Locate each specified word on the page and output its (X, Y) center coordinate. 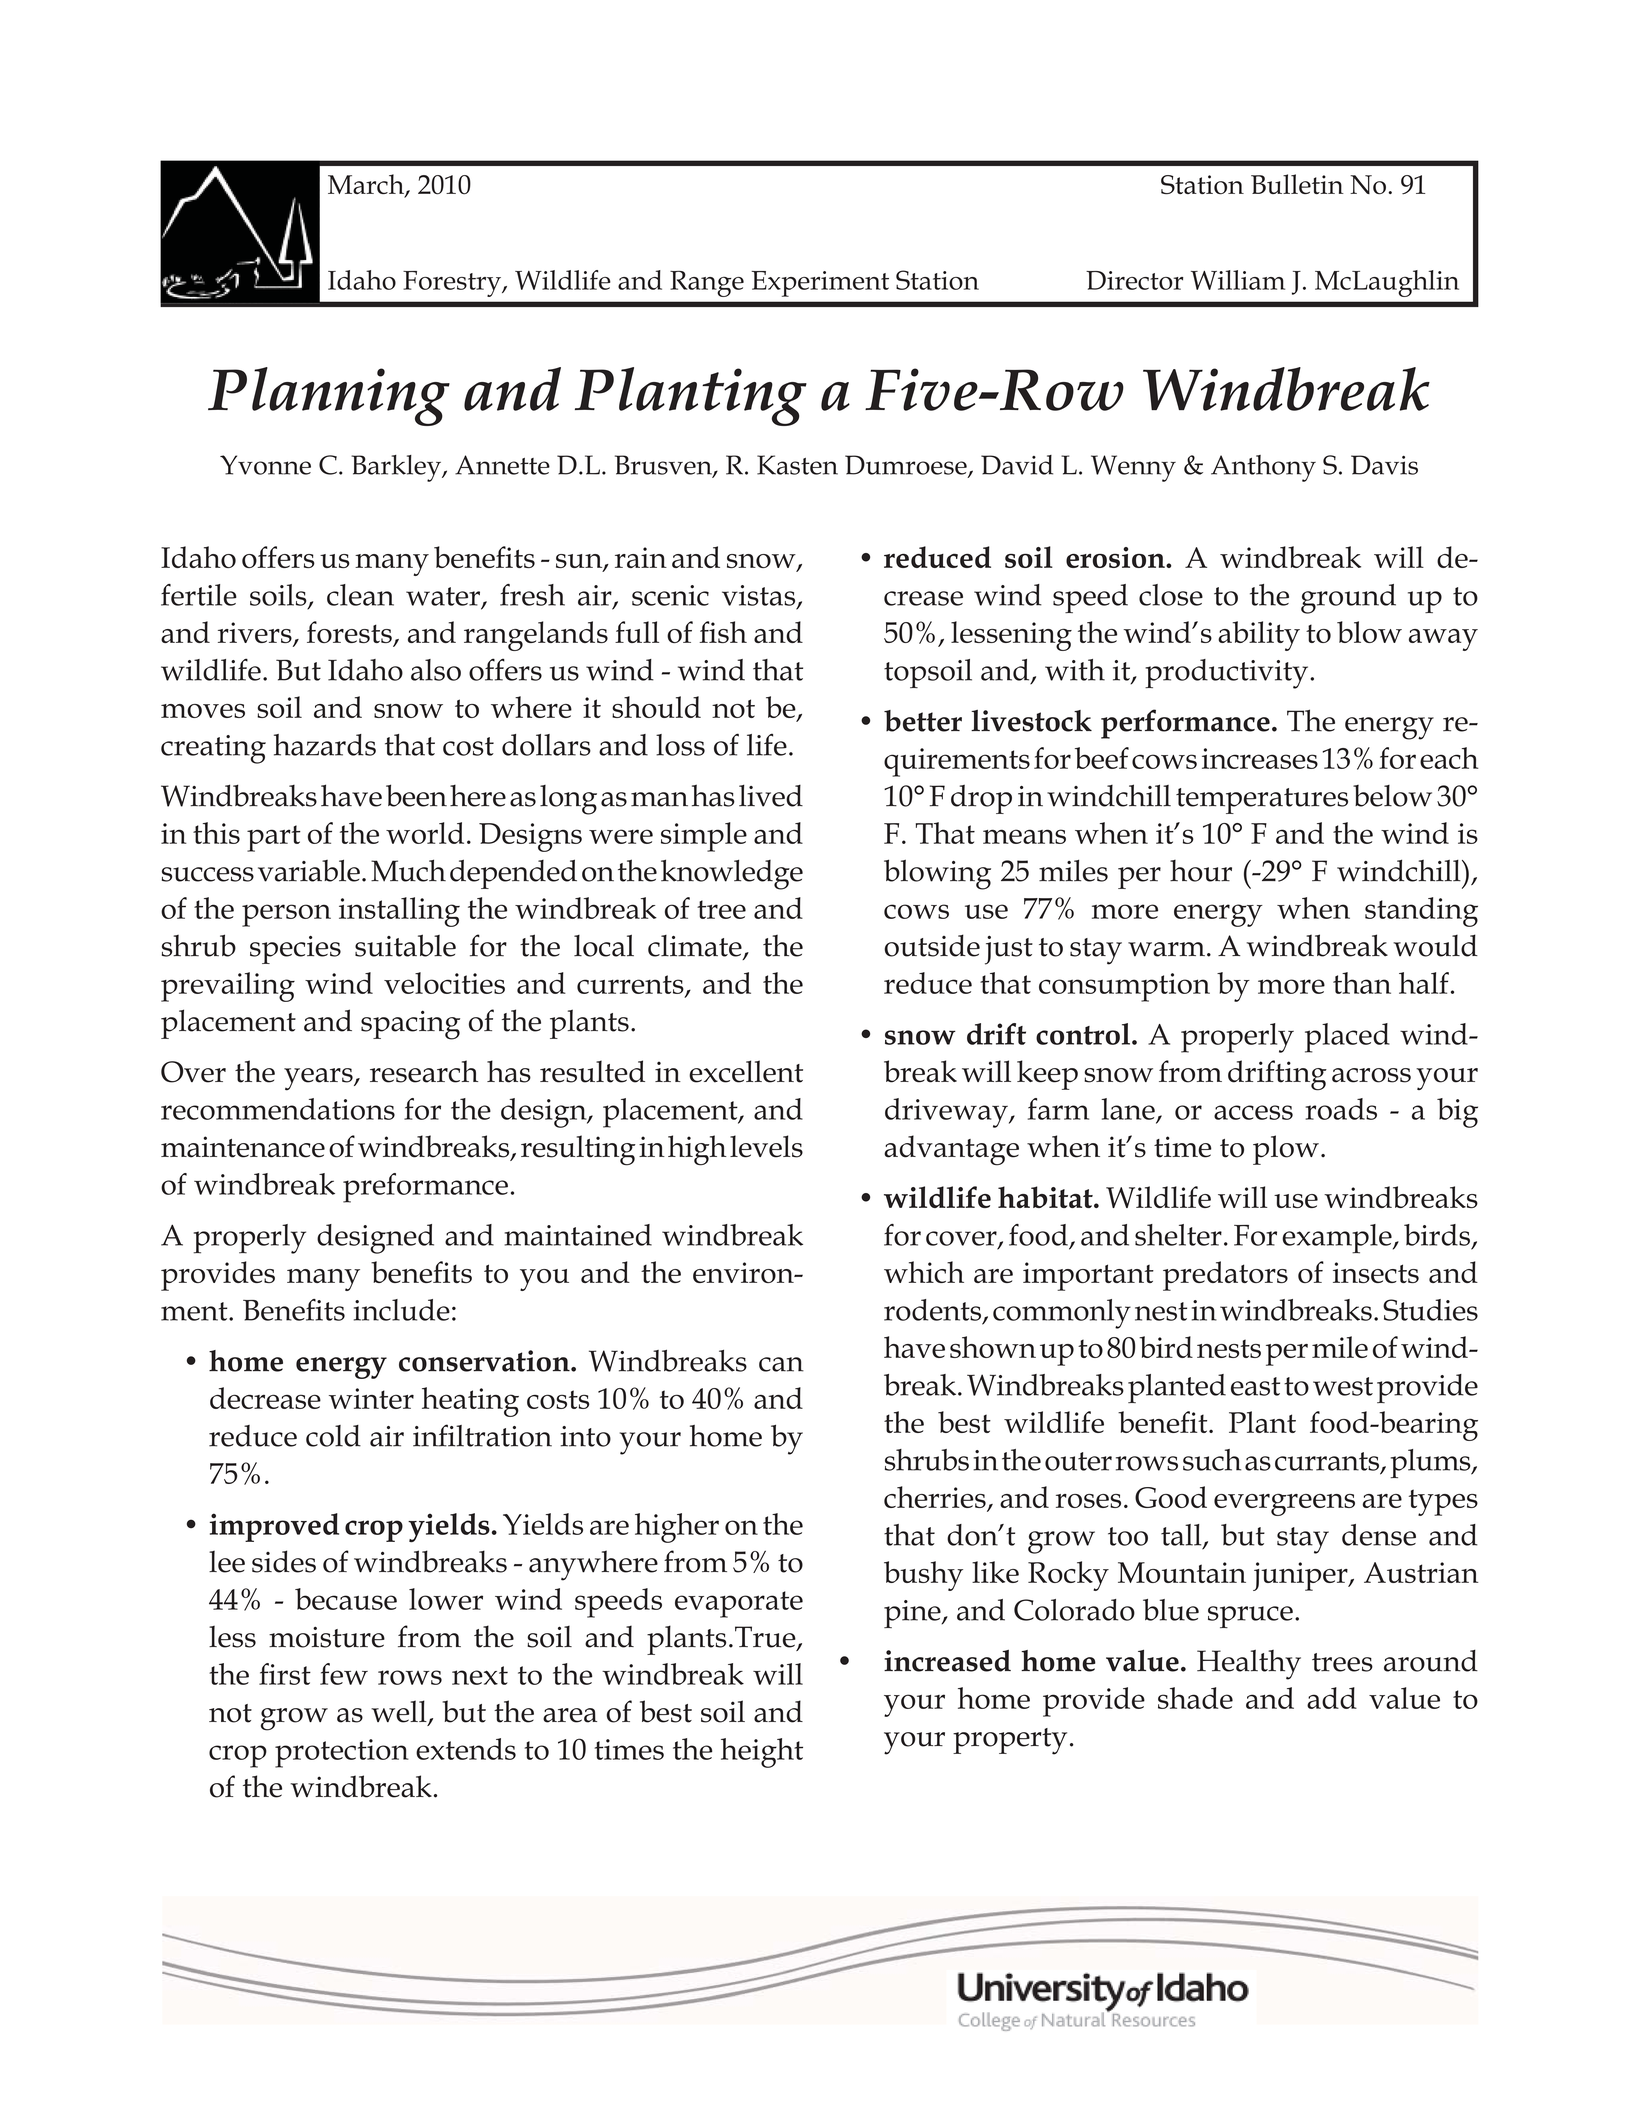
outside (932, 945)
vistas (760, 596)
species (295, 950)
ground (1348, 599)
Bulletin (1297, 184)
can (781, 1364)
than (1362, 983)
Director (1134, 280)
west (1343, 1386)
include (402, 1310)
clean (360, 595)
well (400, 1712)
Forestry (453, 284)
